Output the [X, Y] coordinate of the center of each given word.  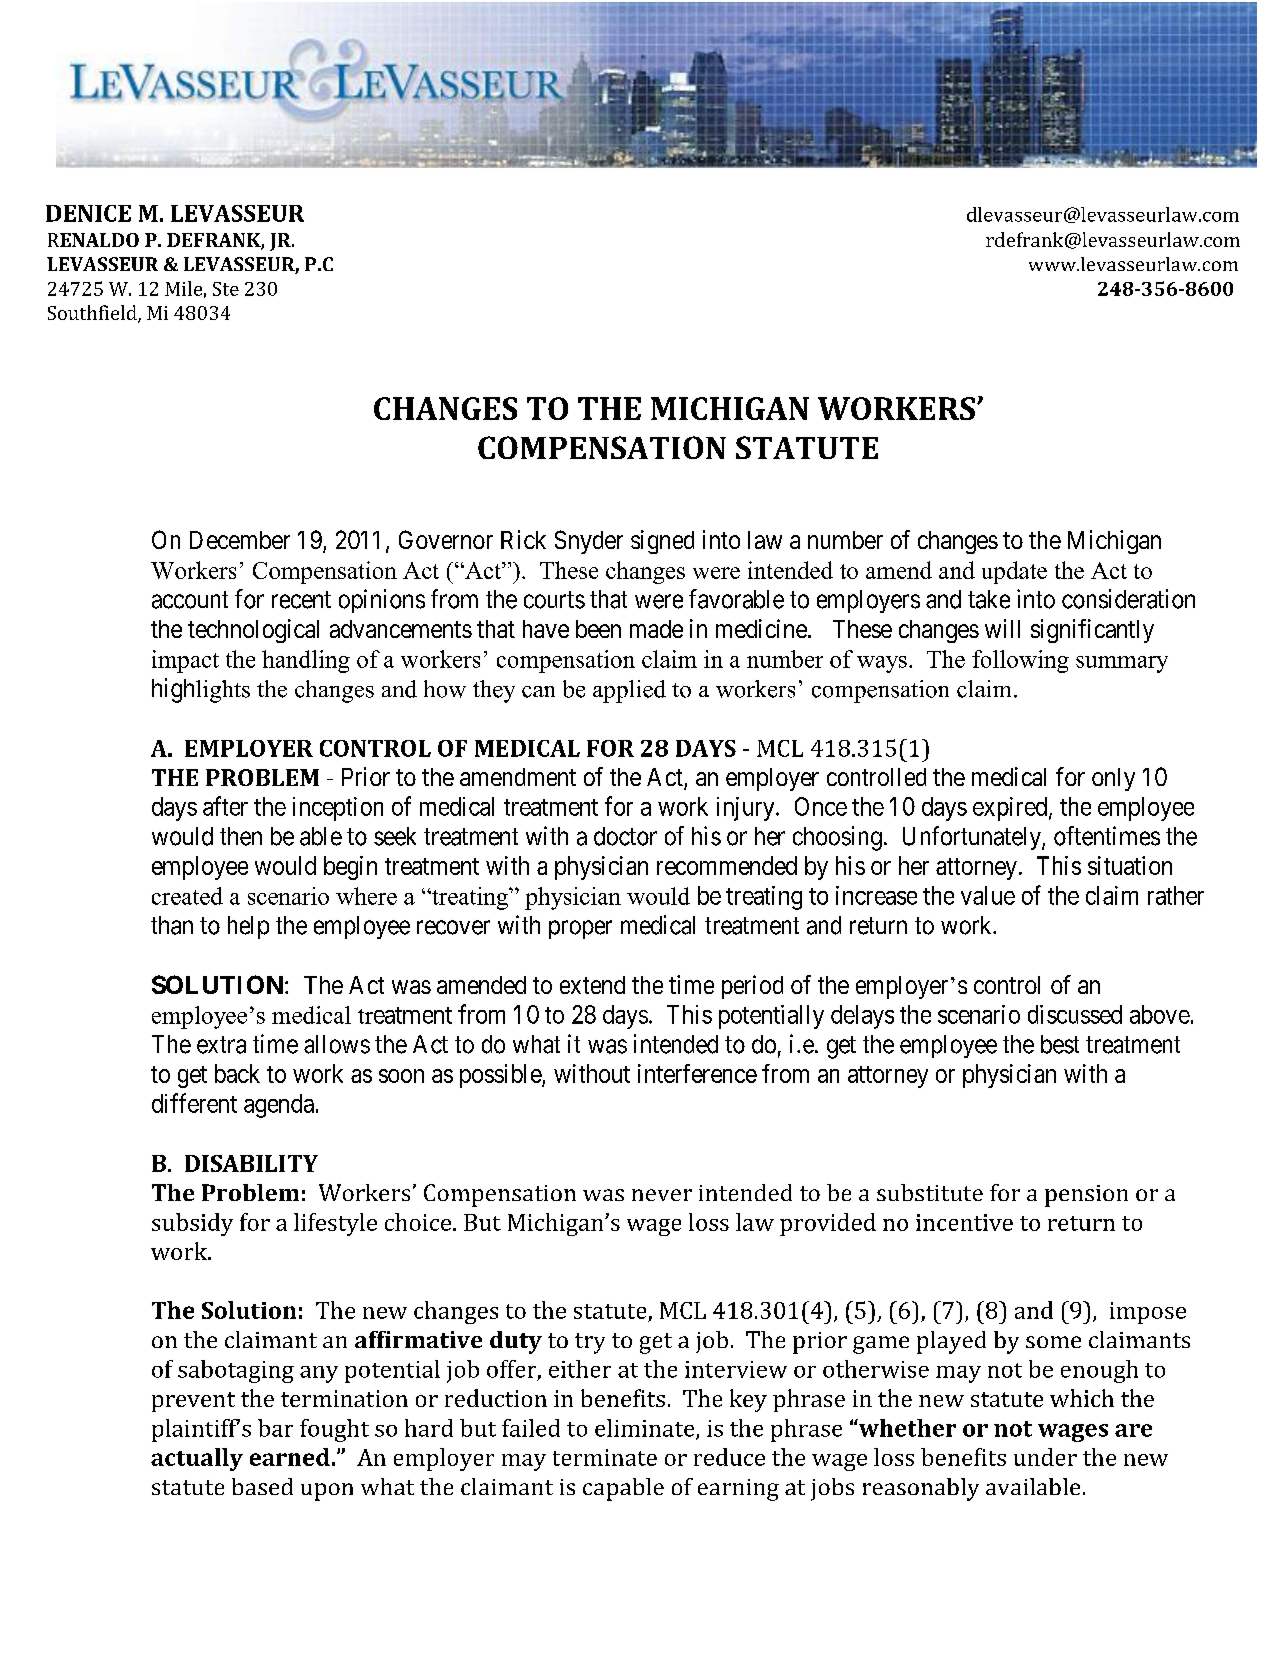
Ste [226, 289]
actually [197, 1459]
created [187, 896]
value [988, 895]
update [1014, 572]
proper [580, 929]
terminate [605, 1457]
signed [662, 542]
